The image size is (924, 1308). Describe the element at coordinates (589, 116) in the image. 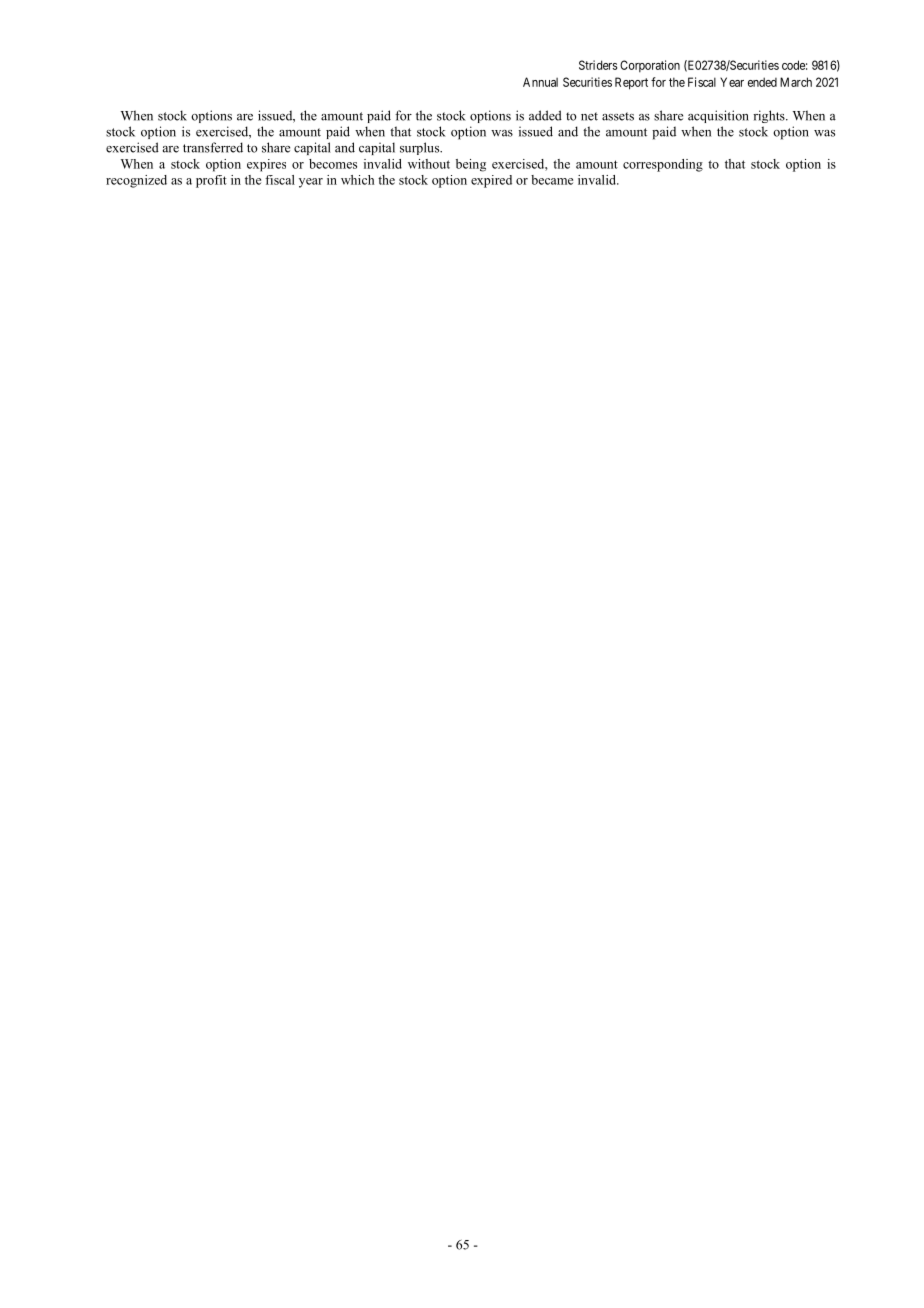

I see `net` at that location.
